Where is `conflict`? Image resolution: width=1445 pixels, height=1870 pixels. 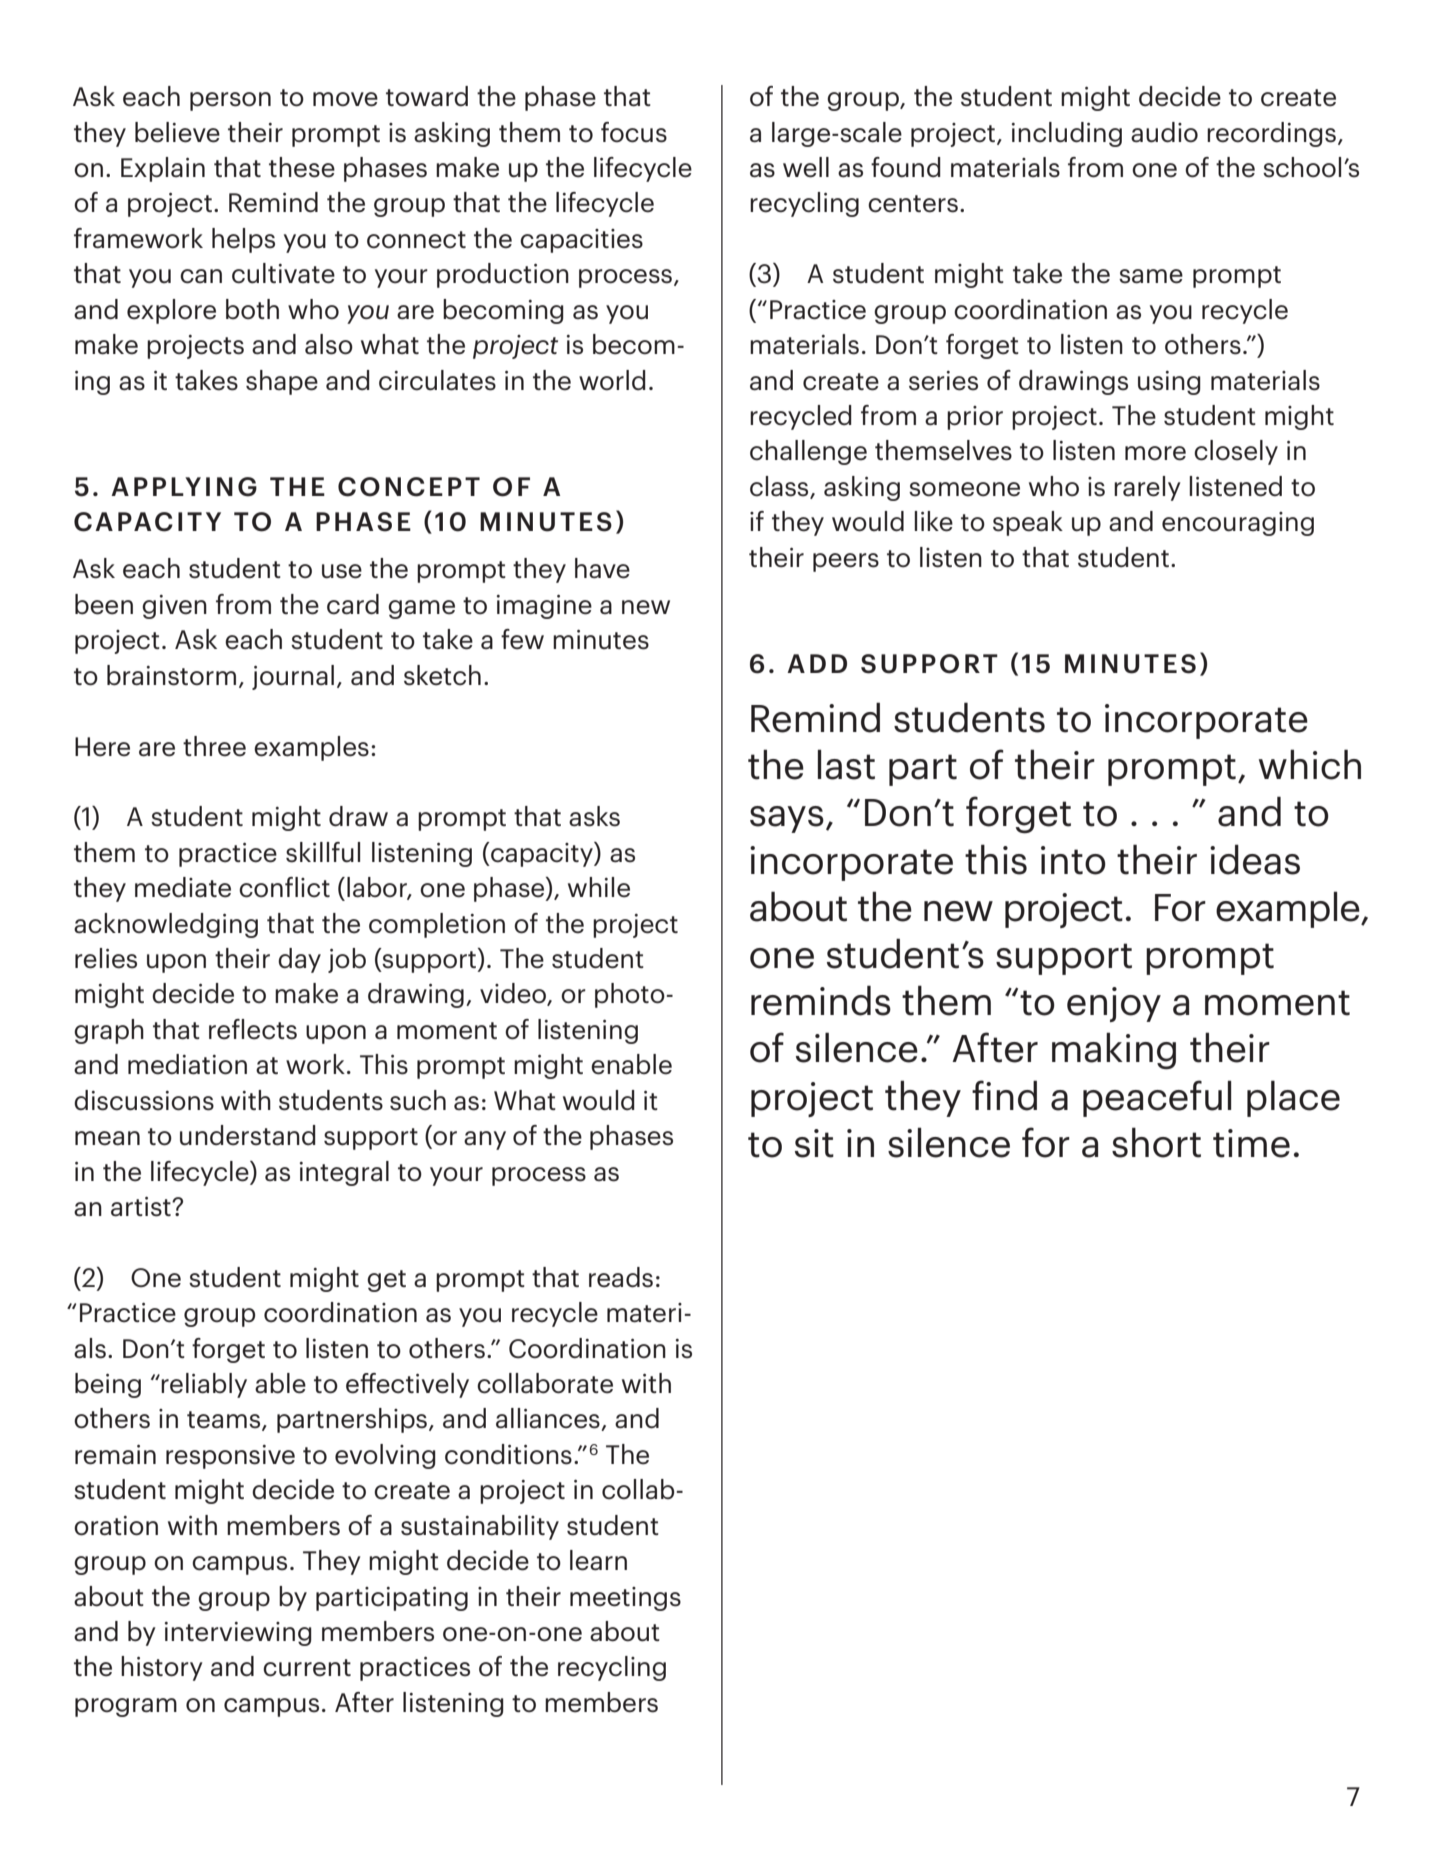 conflict is located at coordinates (284, 887).
